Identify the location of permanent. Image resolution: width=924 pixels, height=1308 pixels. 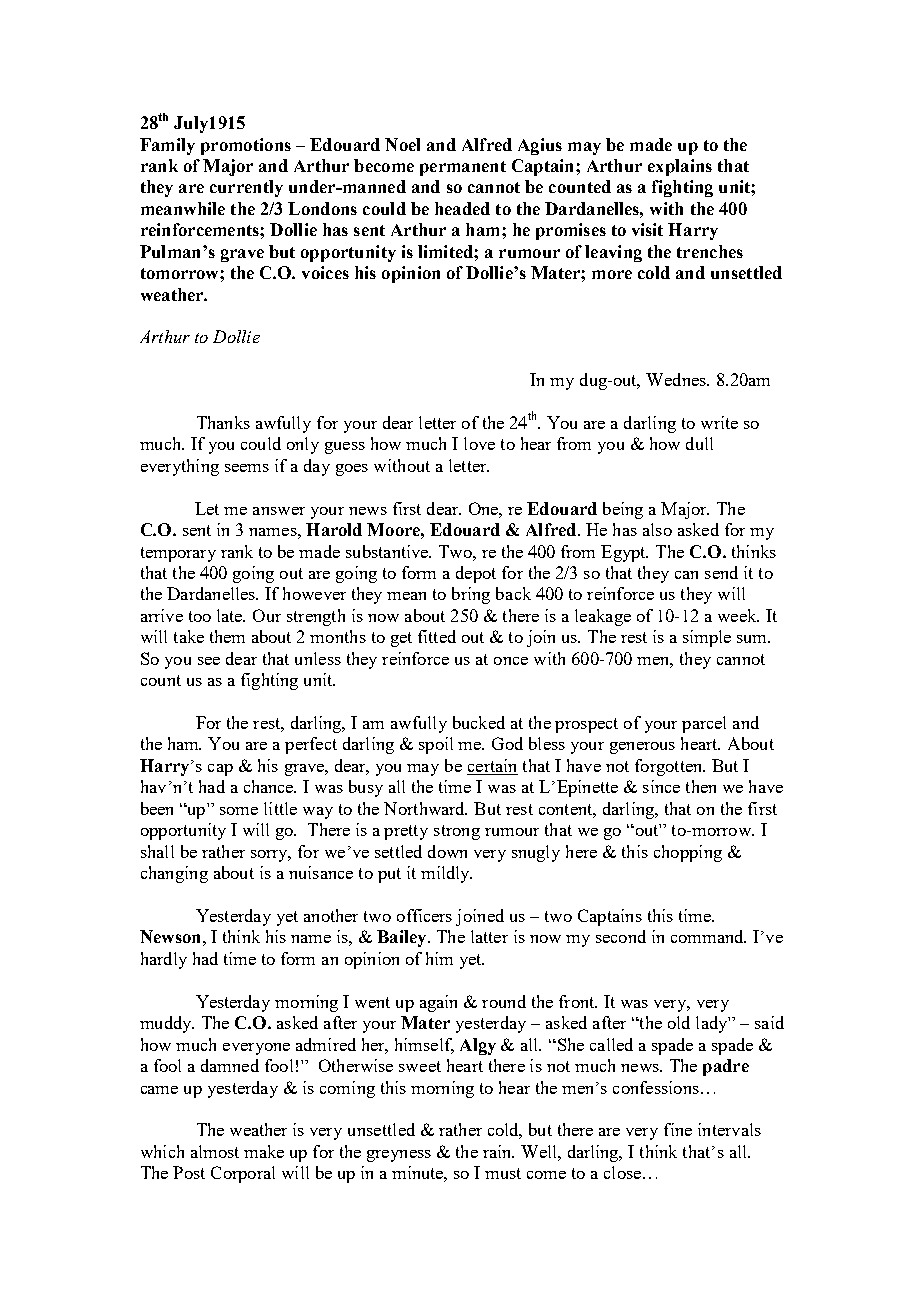
(463, 168).
